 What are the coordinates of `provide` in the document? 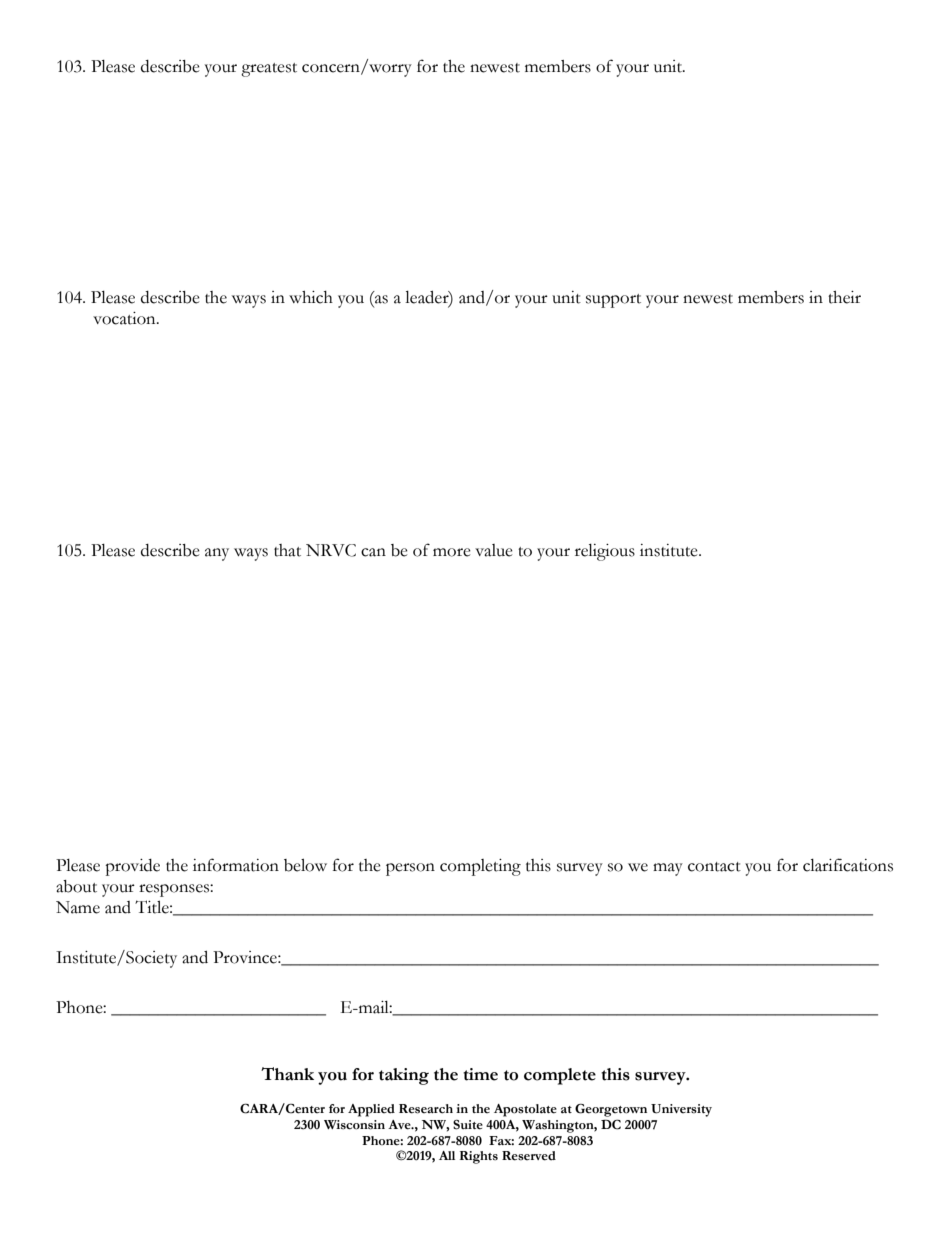 It's located at (132, 867).
